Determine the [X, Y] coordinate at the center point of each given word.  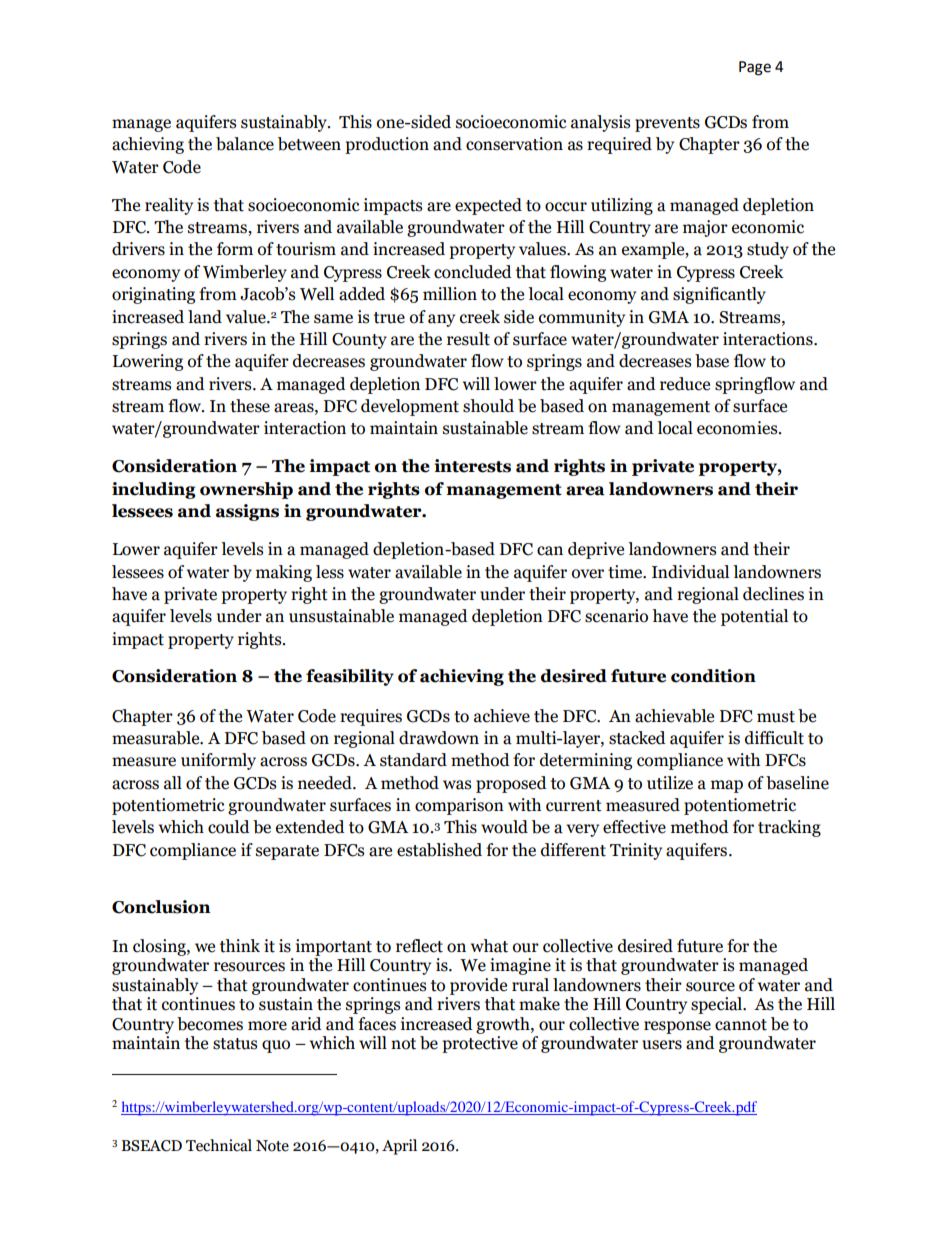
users [662, 1045]
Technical [219, 1145]
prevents [667, 124]
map [727, 786]
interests [473, 466]
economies [738, 428]
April [399, 1147]
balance [245, 144]
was [457, 785]
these [250, 406]
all [173, 783]
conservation [514, 144]
